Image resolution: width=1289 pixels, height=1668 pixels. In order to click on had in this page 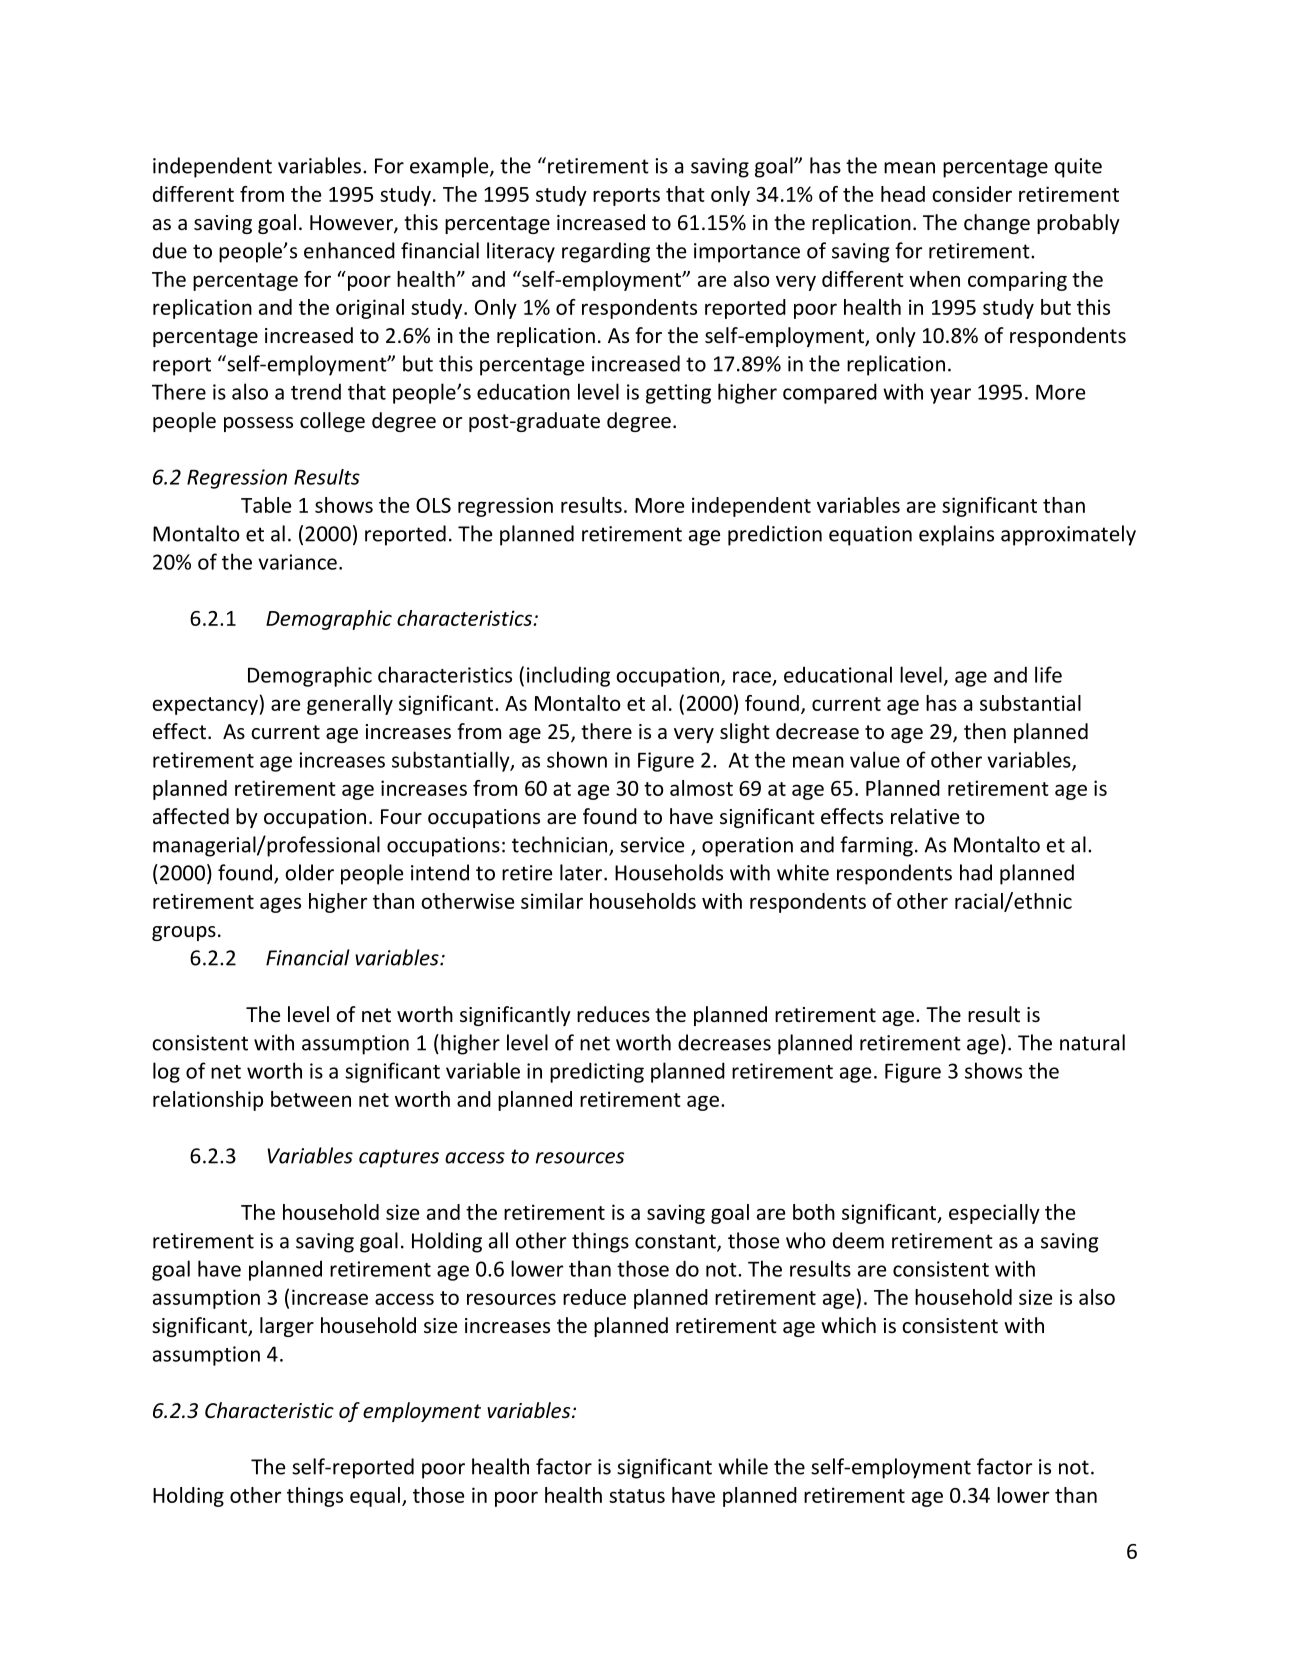, I will do `click(976, 872)`.
